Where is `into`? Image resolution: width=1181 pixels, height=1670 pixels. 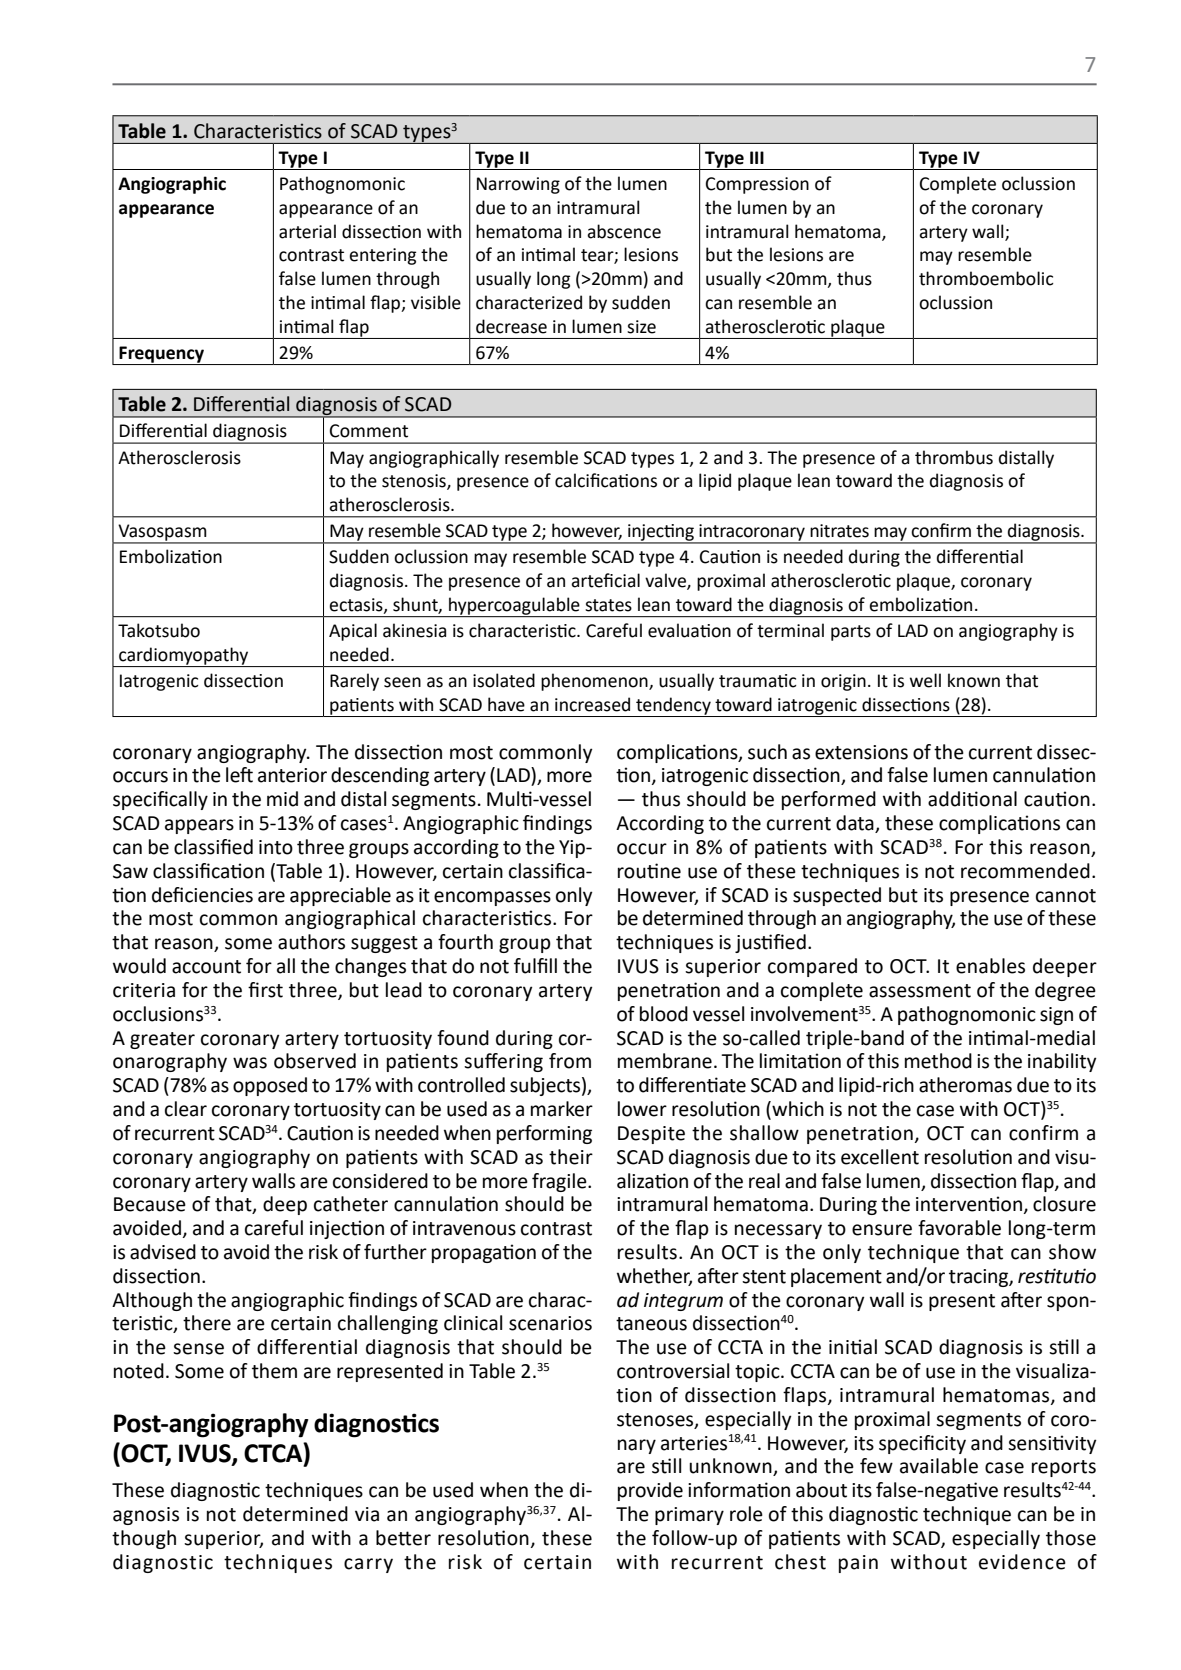 into is located at coordinates (276, 847).
